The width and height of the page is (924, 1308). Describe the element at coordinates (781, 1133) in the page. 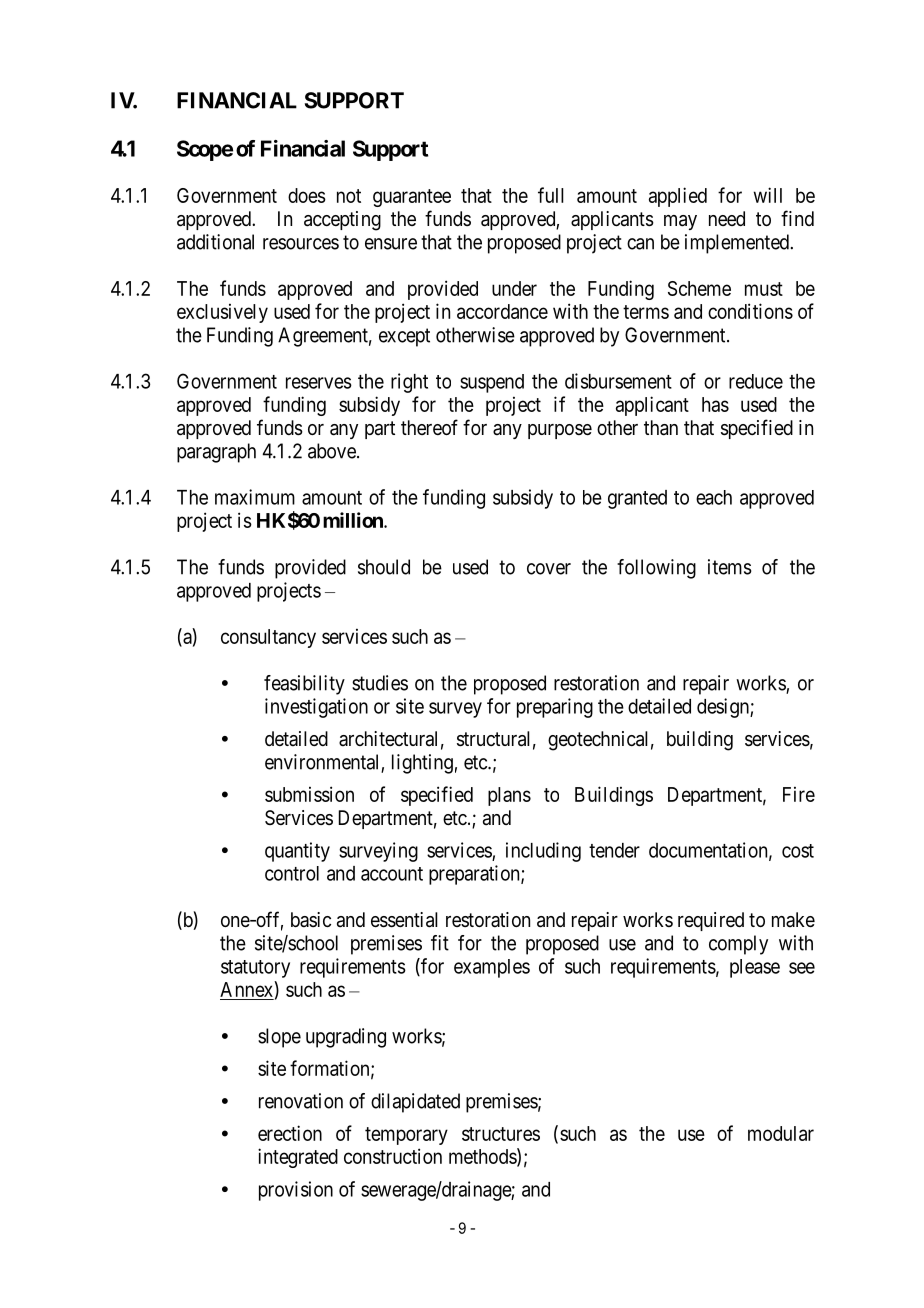

I see `modular` at that location.
